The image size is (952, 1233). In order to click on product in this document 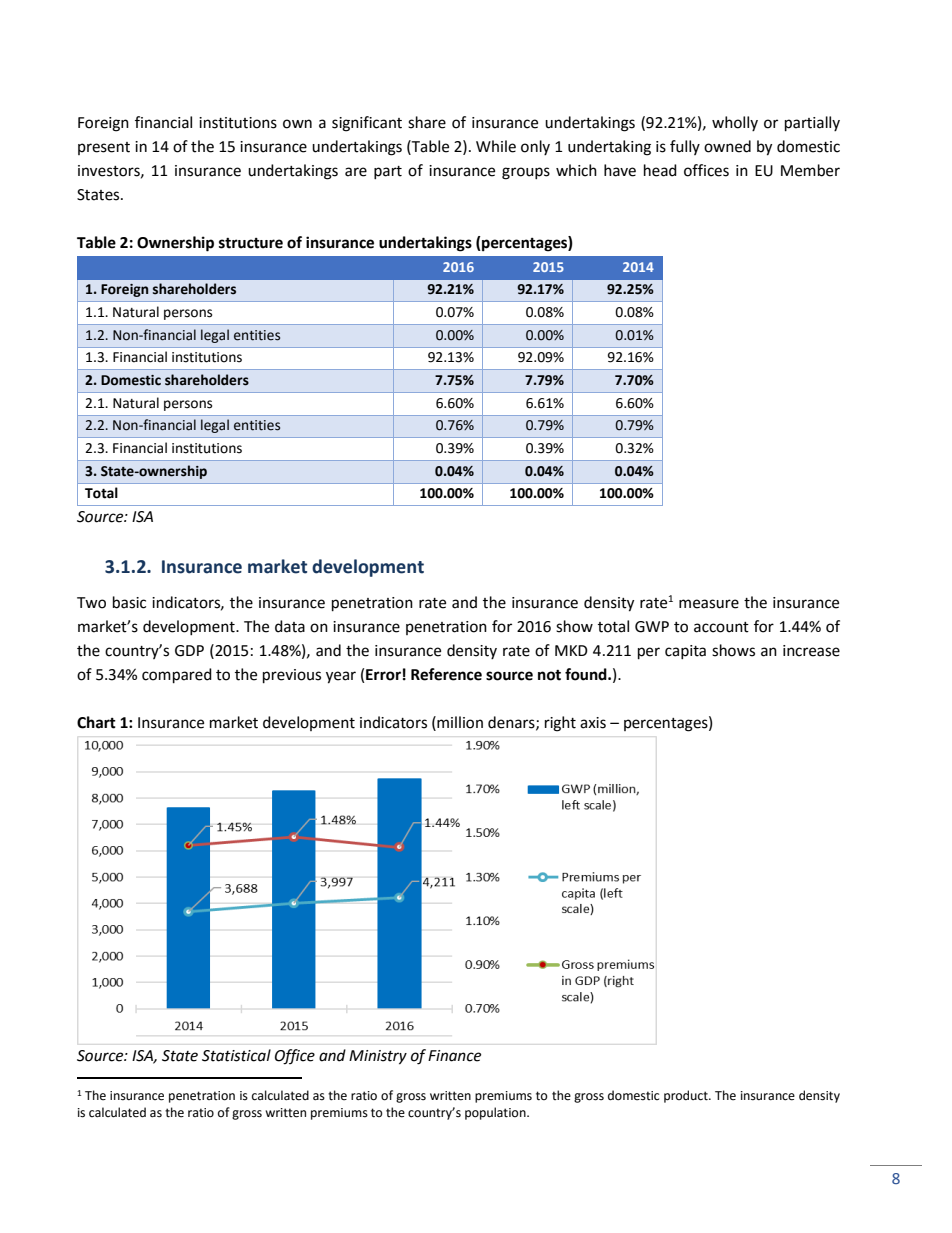, I will do `click(687, 1096)`.
